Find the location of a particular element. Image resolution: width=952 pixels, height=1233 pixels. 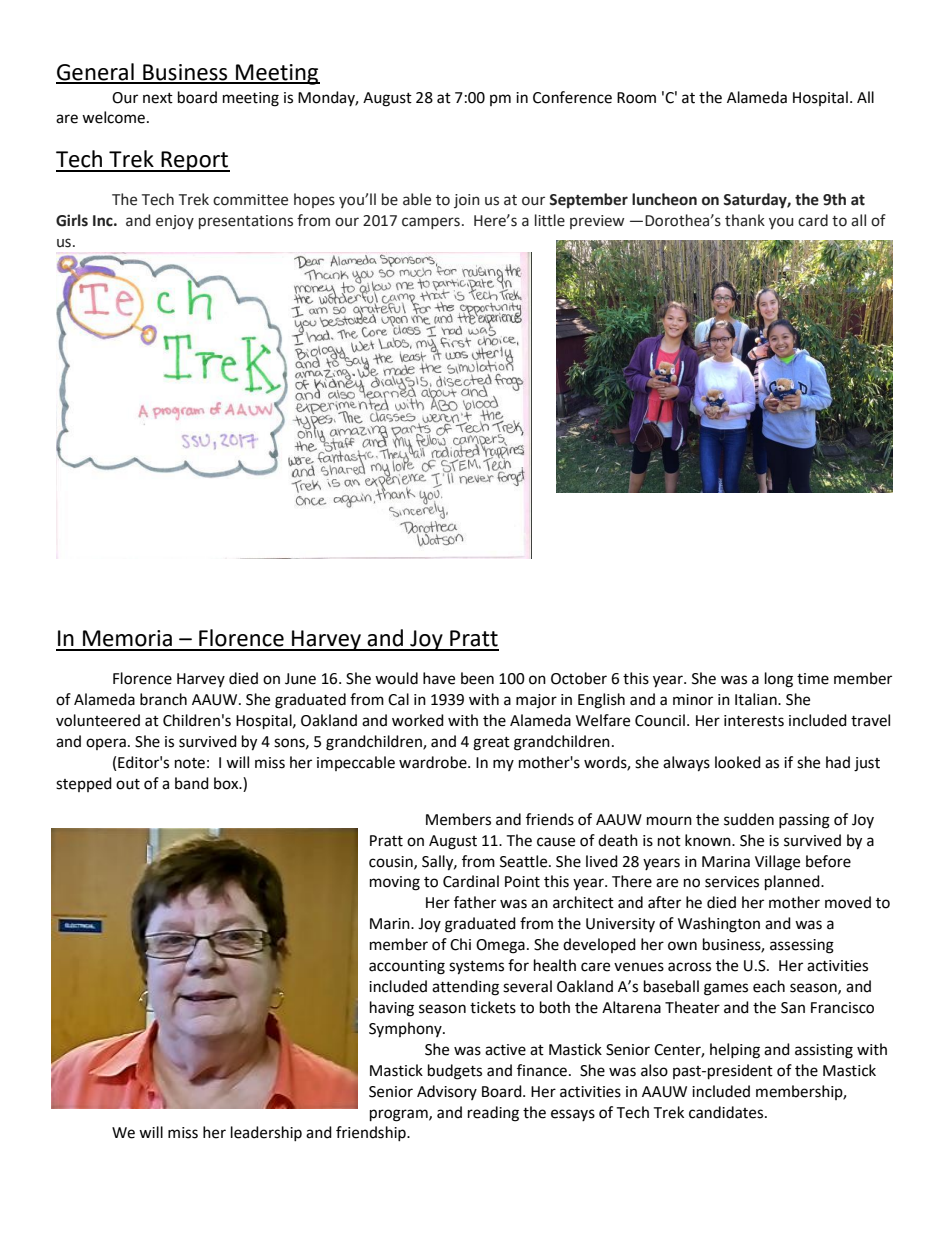

been is located at coordinates (477, 678).
